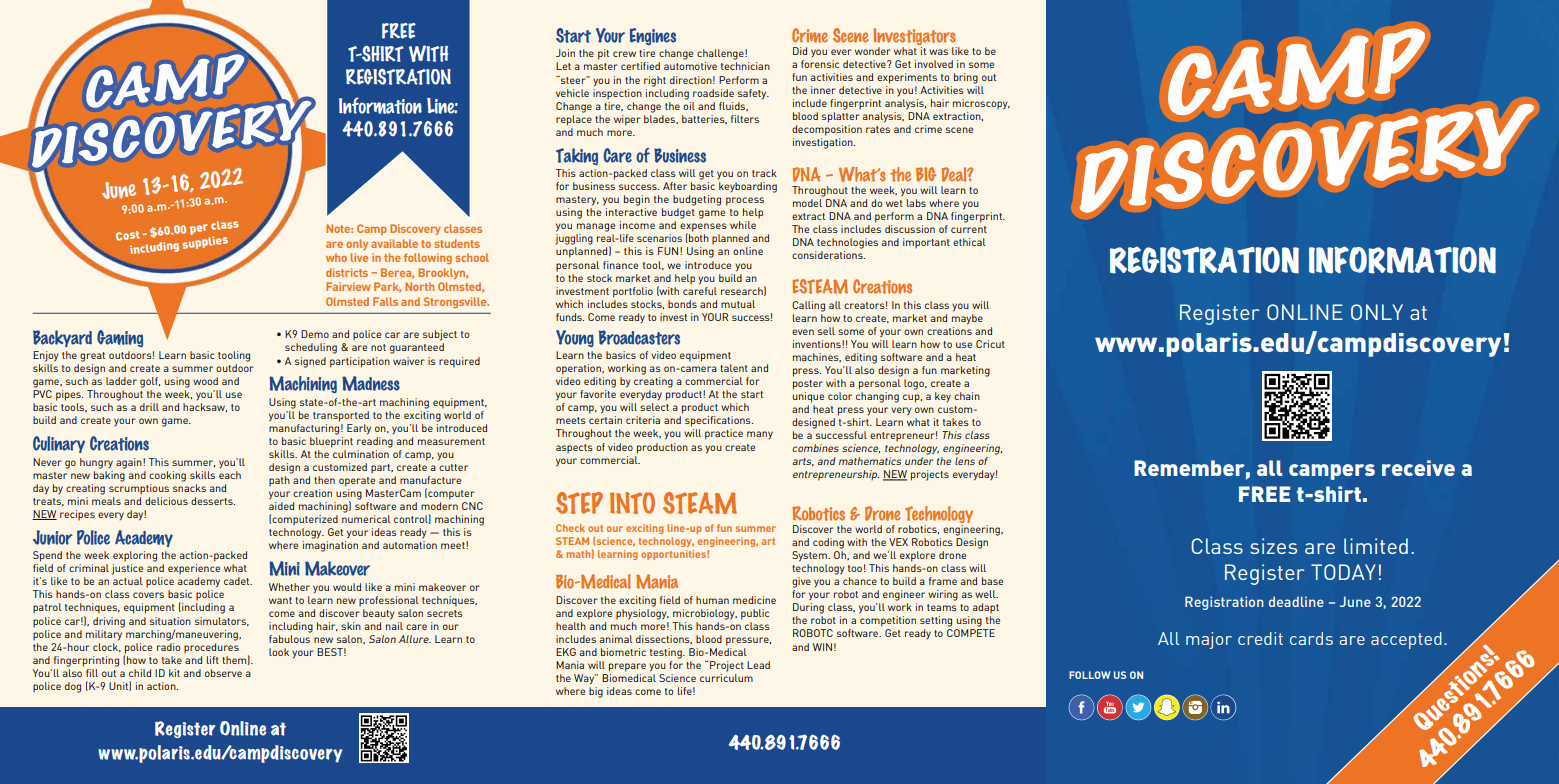 The width and height of the screenshot is (1559, 784). I want to click on Join, so click(565, 53).
